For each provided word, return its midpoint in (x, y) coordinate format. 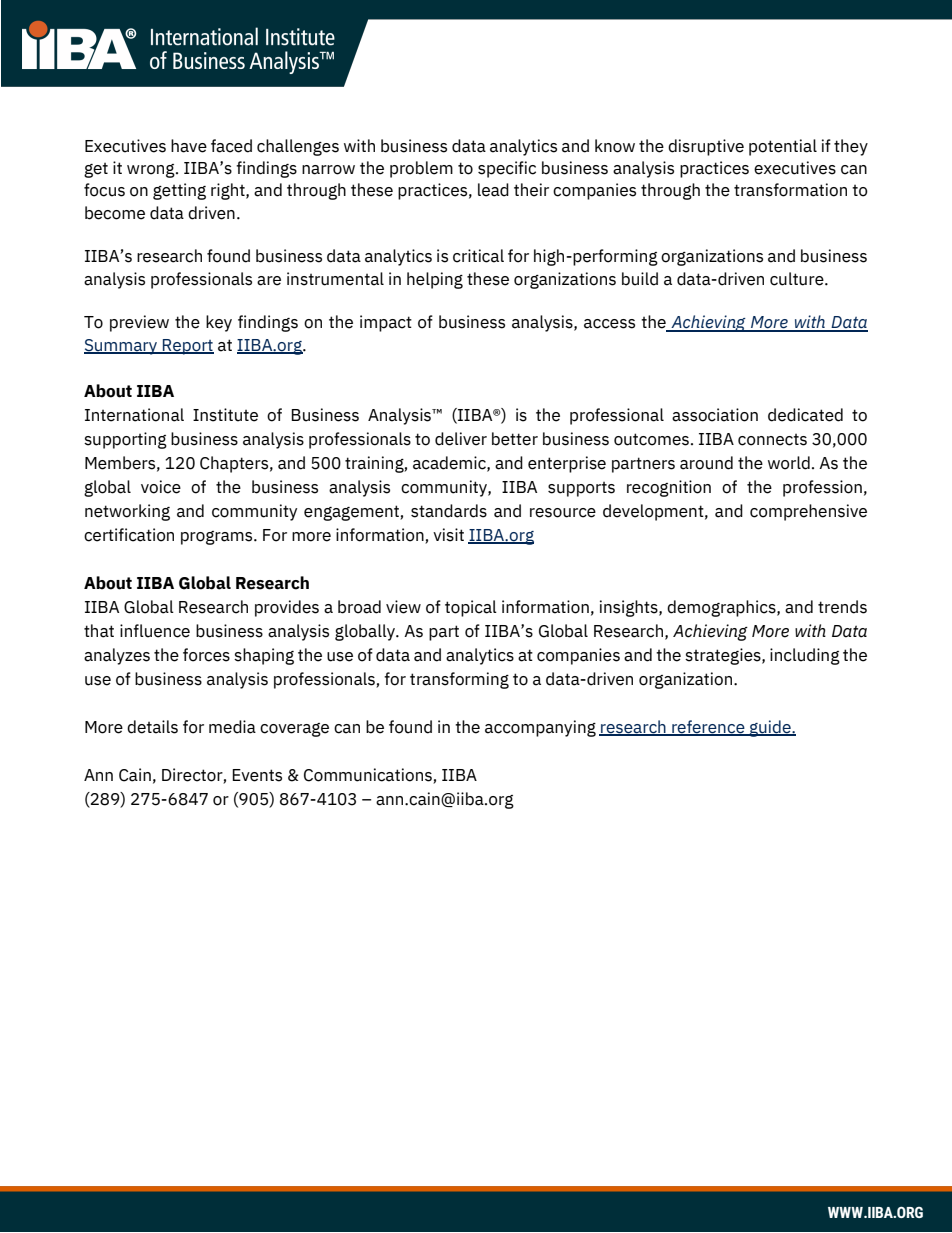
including (805, 656)
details (152, 727)
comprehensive (808, 512)
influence (155, 631)
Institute (225, 415)
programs (218, 538)
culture (798, 279)
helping (435, 280)
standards (449, 511)
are (269, 281)
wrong (152, 171)
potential (783, 147)
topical (471, 608)
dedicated (805, 415)
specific (507, 169)
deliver (461, 439)
